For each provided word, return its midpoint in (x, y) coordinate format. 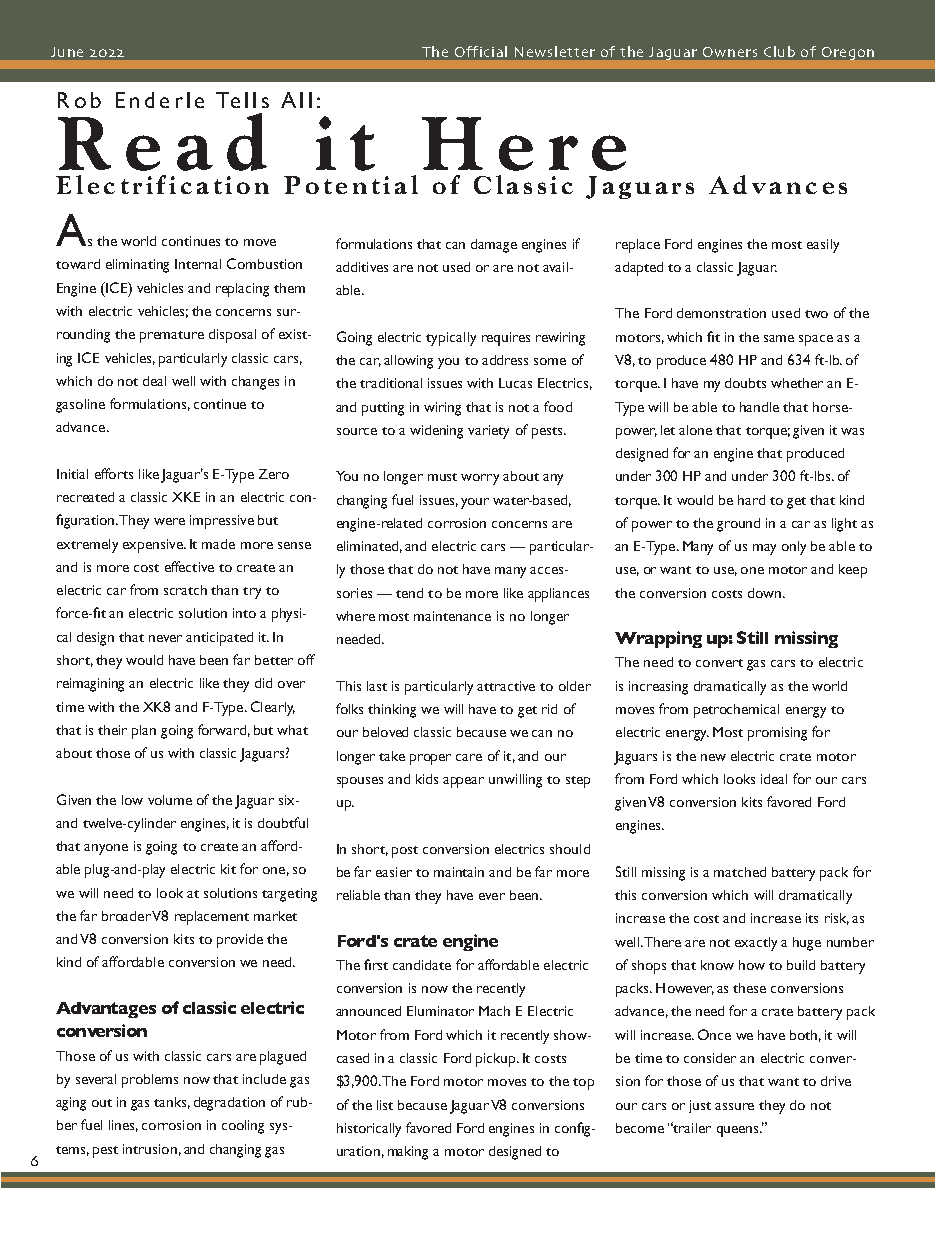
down (766, 593)
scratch (185, 590)
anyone (106, 849)
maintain (459, 872)
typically (451, 339)
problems (150, 1081)
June (67, 52)
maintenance (452, 616)
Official (481, 51)
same (779, 338)
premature (172, 337)
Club (779, 51)
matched (740, 872)
